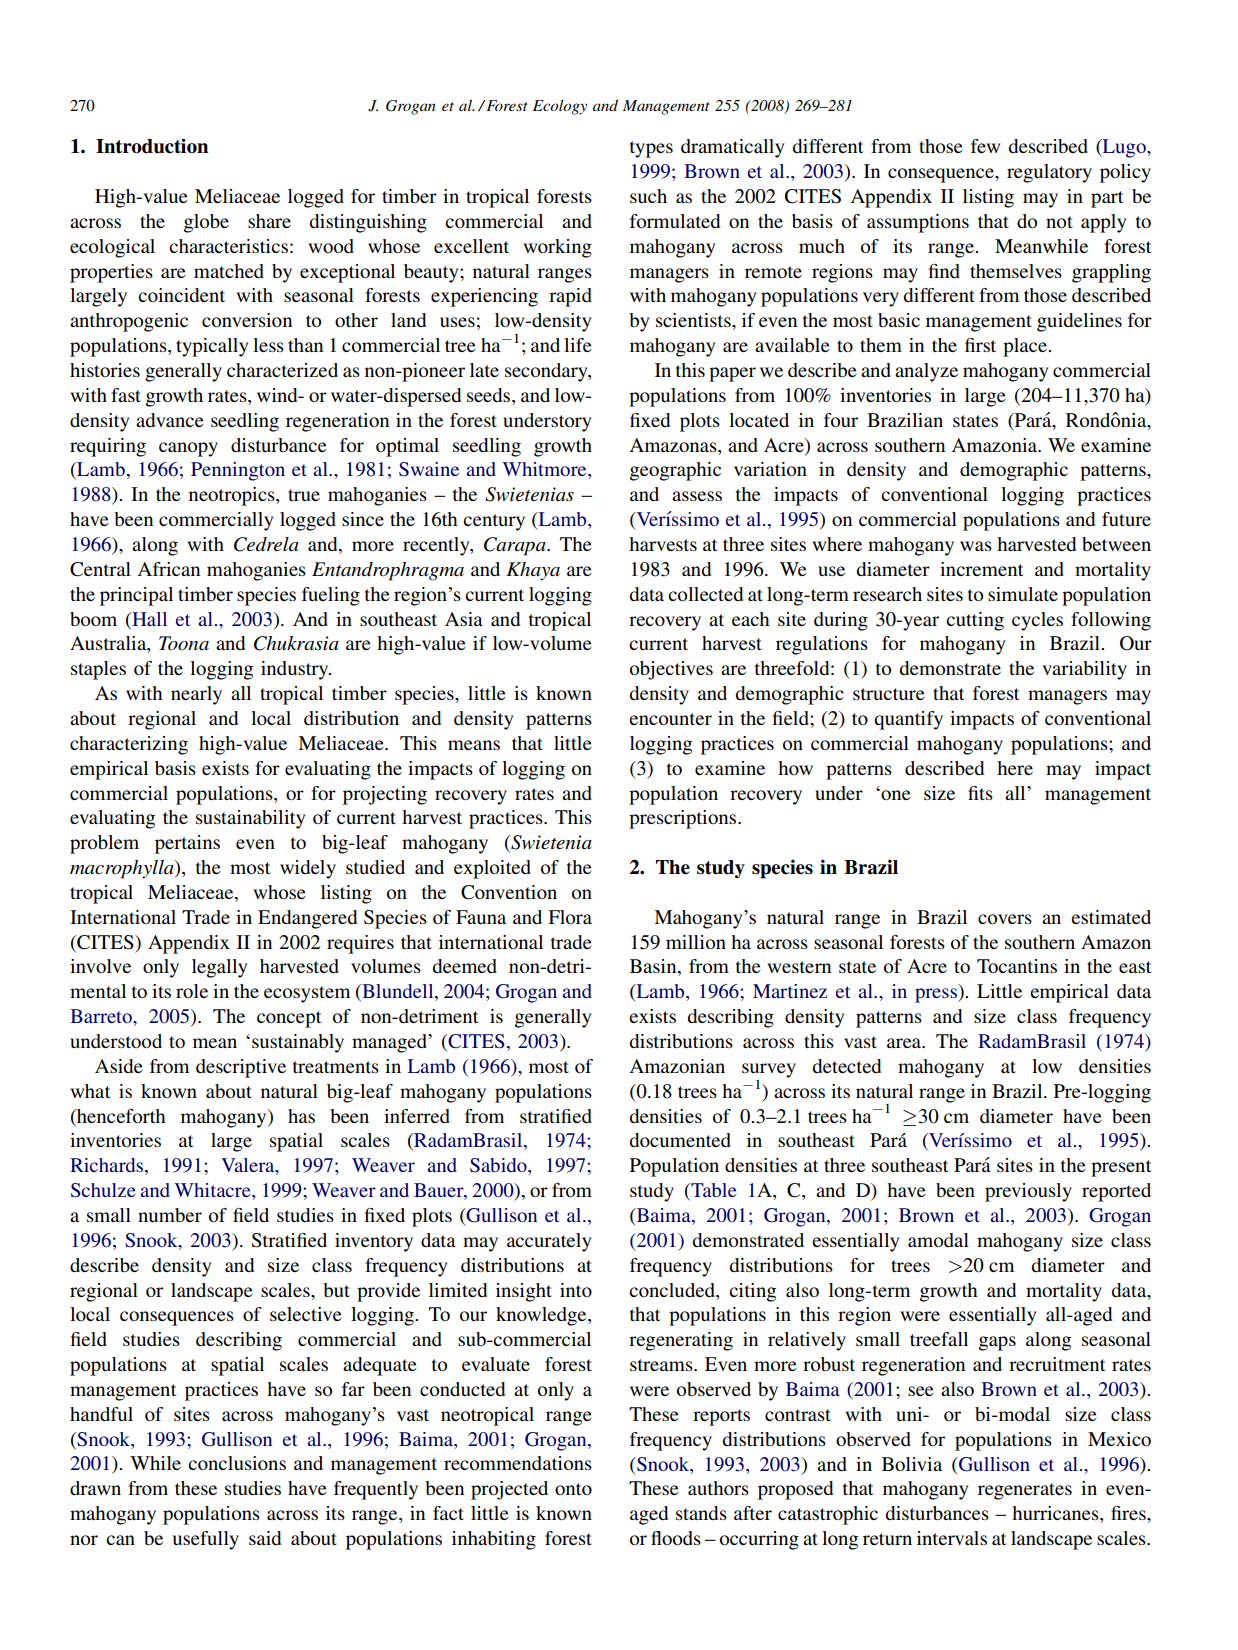 The image size is (1238, 1650). Describe the element at coordinates (169, 569) in the page. I see `African` at that location.
